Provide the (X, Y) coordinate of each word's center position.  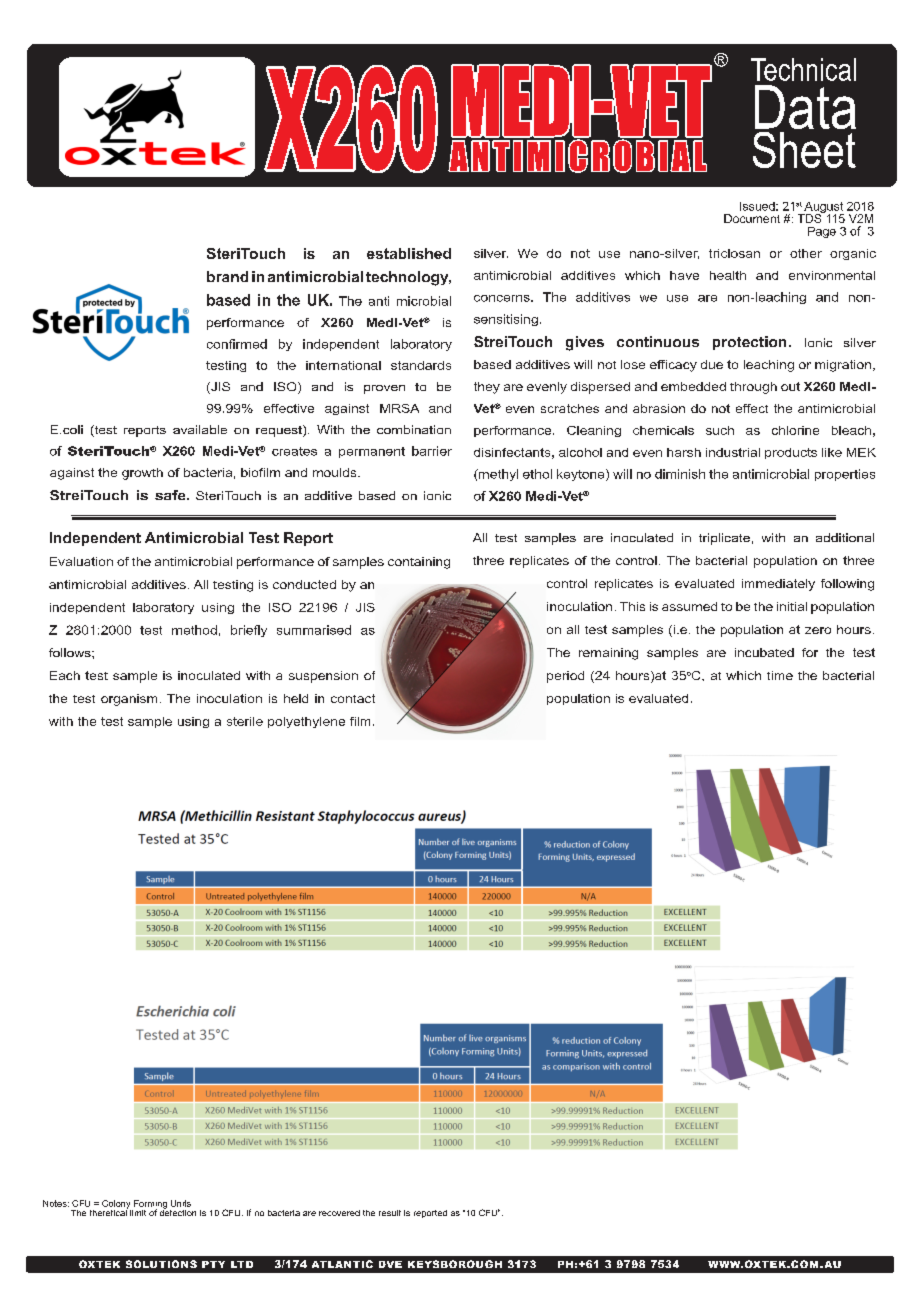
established (409, 253)
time (780, 675)
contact (353, 698)
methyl (497, 475)
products (791, 453)
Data (805, 107)
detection (178, 1211)
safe (171, 495)
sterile (245, 721)
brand (227, 276)
